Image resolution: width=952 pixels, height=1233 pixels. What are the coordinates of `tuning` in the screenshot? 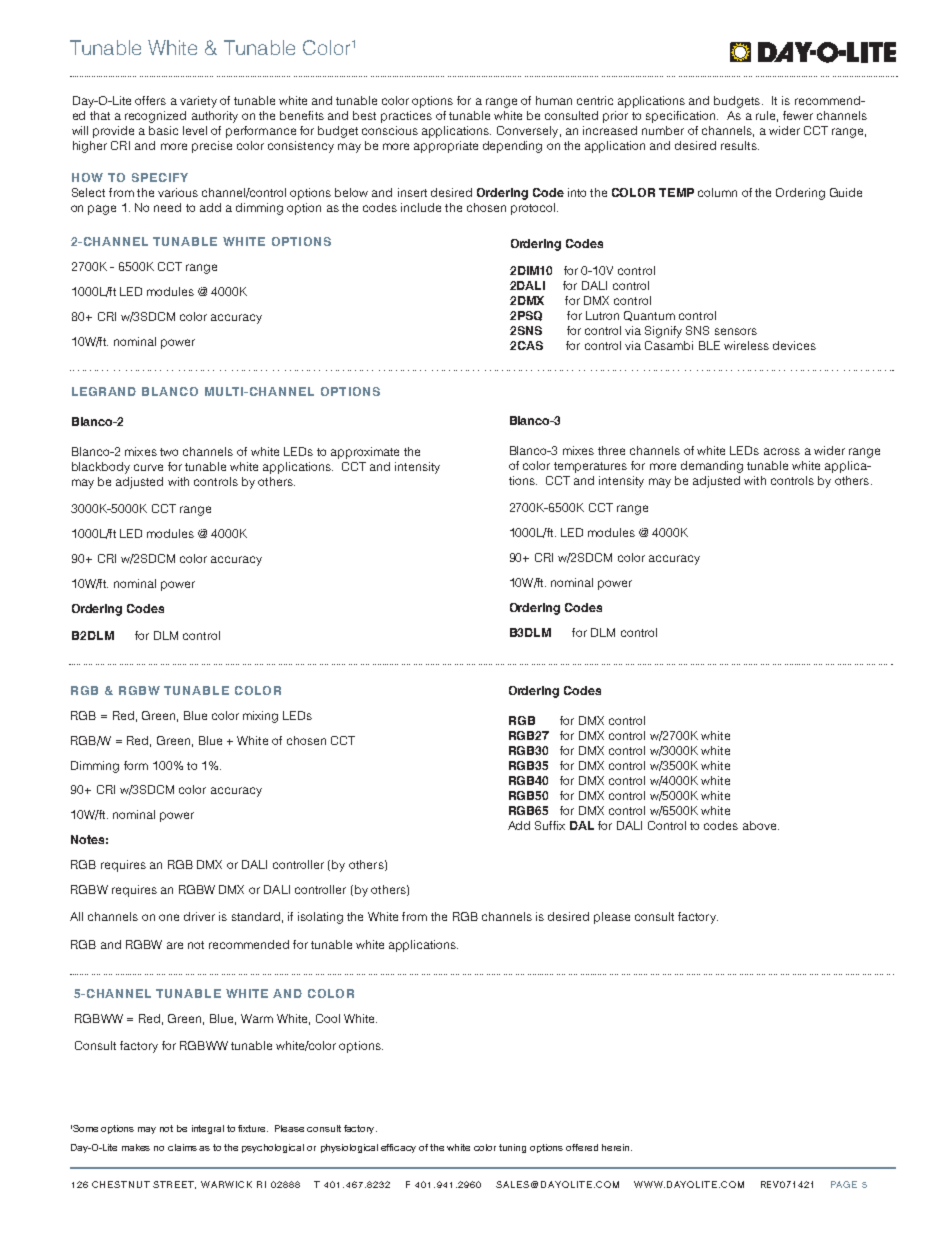 It's located at (512, 1148).
